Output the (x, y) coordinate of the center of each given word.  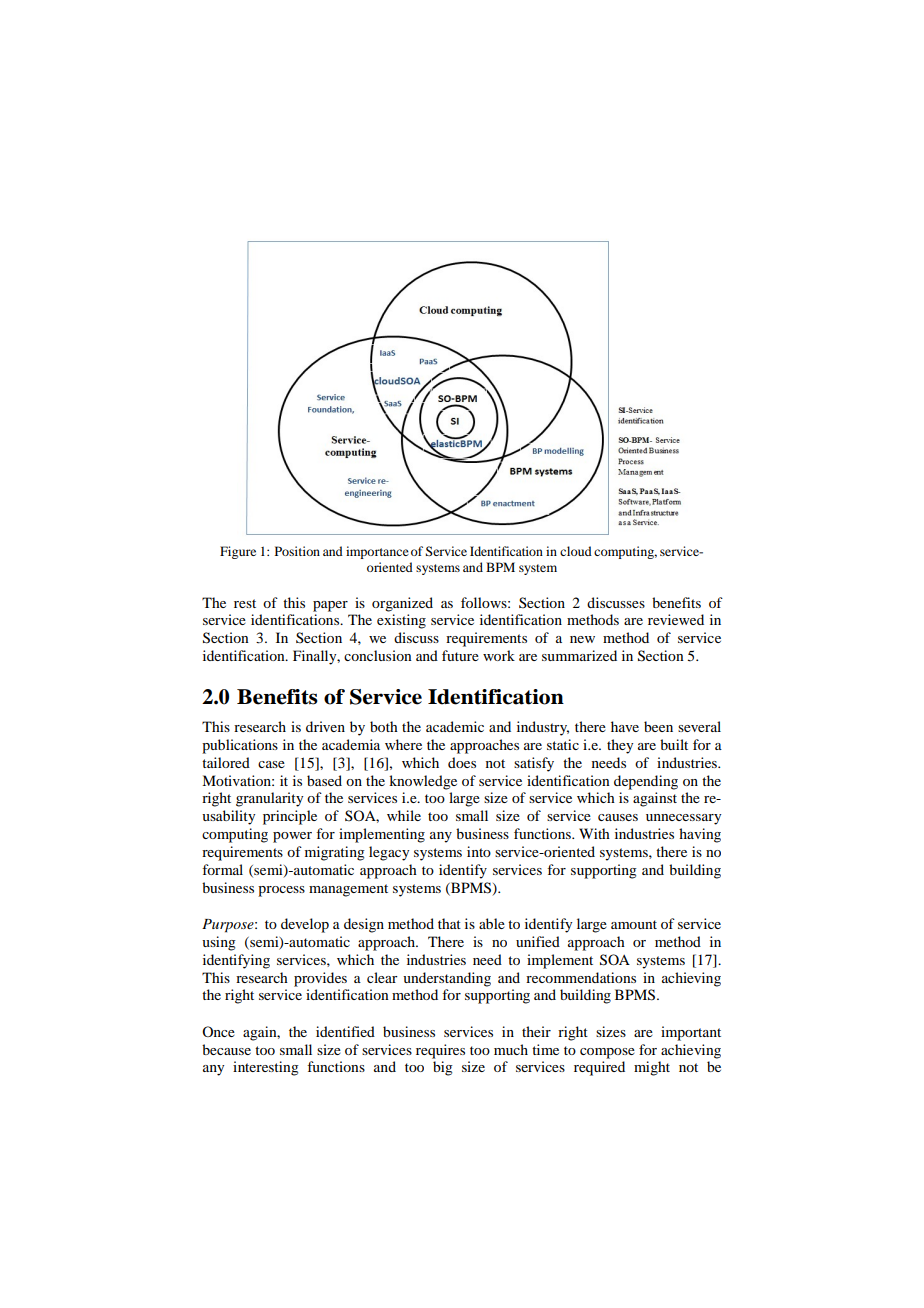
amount (634, 924)
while (404, 815)
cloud (576, 551)
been (658, 726)
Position (297, 551)
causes (618, 817)
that (449, 923)
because (226, 1049)
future (460, 655)
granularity (269, 799)
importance (377, 552)
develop (305, 925)
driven (325, 726)
